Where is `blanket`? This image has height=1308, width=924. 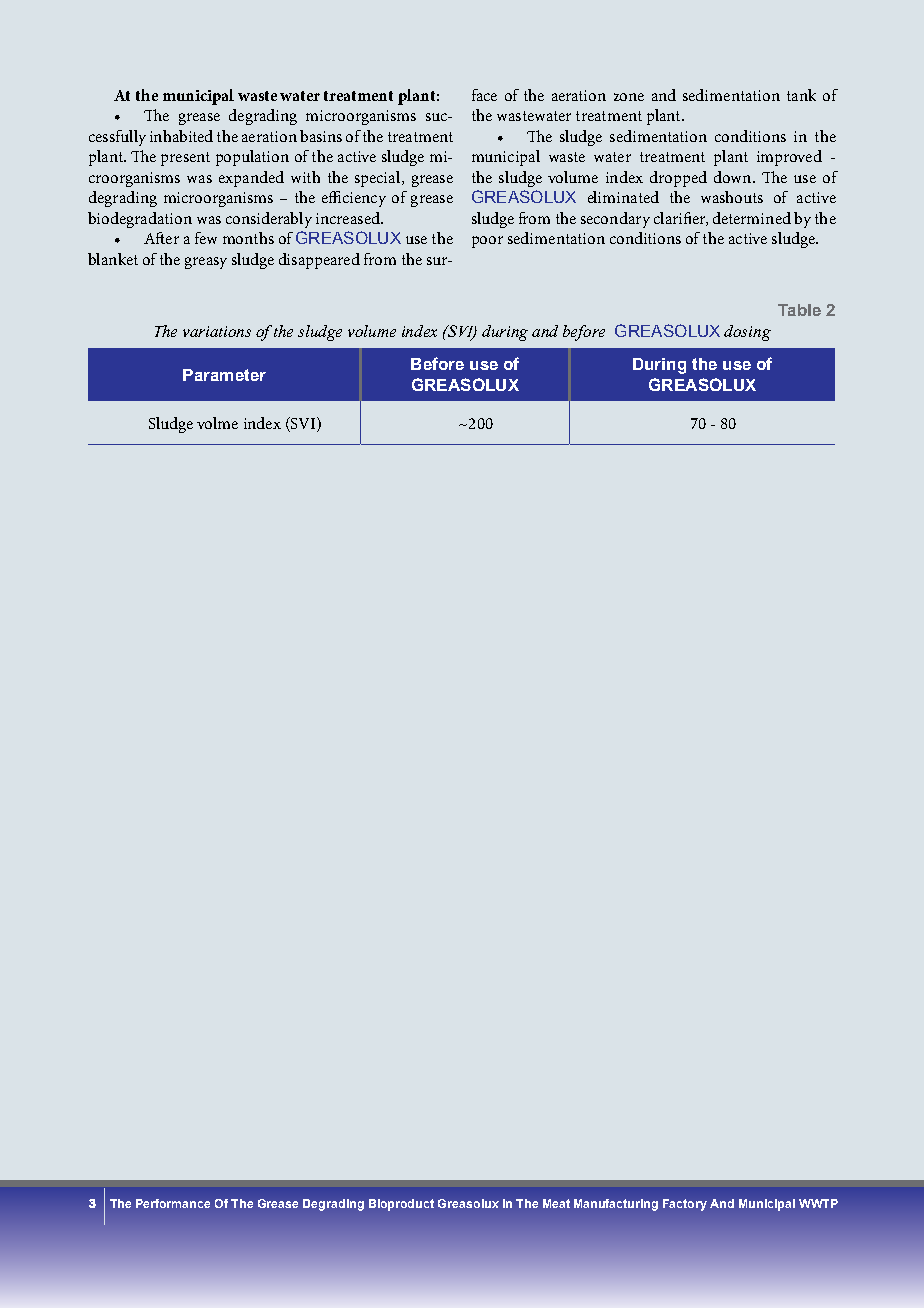 blanket is located at coordinates (113, 259).
